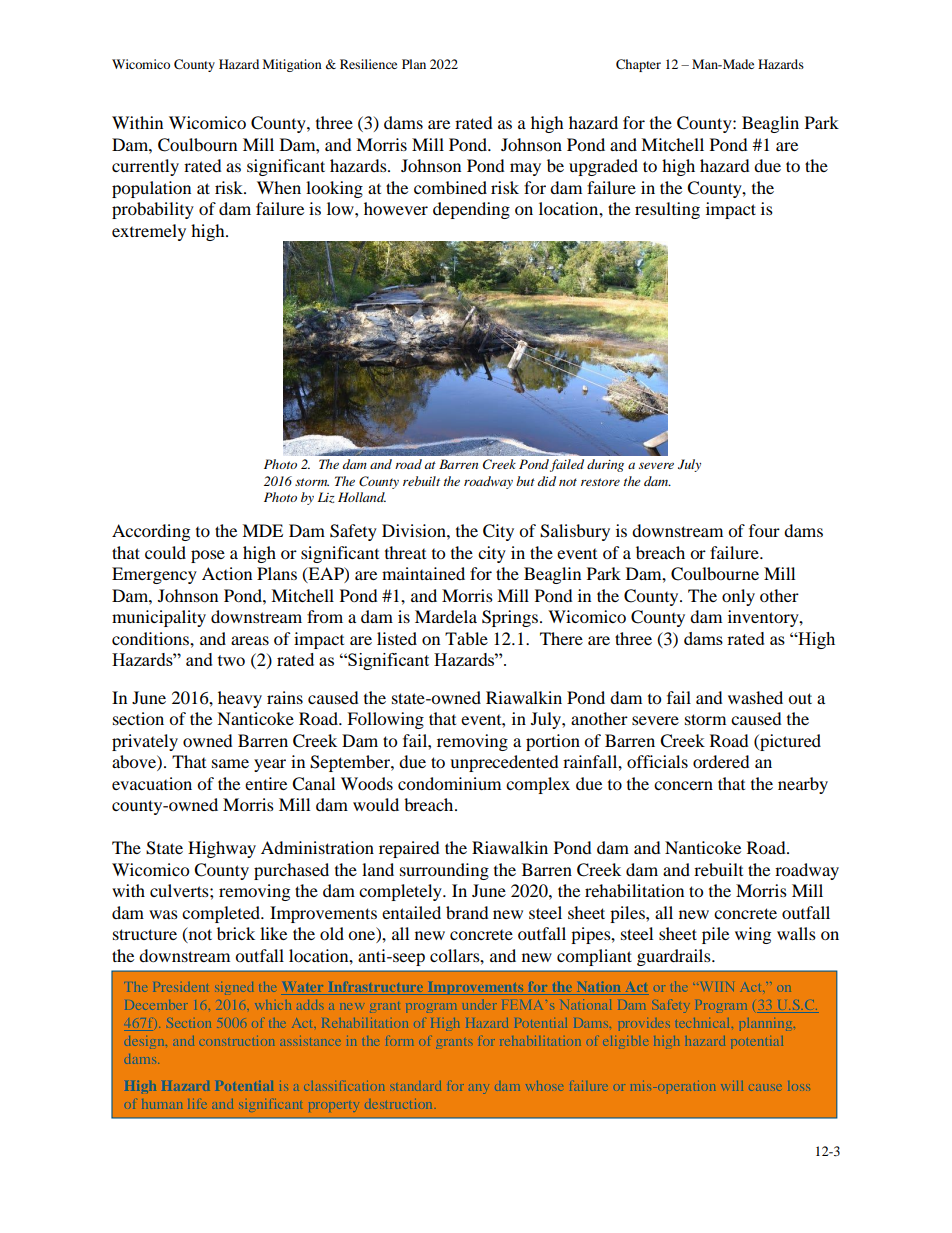 The height and width of the screenshot is (1233, 952). I want to click on any, so click(478, 1089).
